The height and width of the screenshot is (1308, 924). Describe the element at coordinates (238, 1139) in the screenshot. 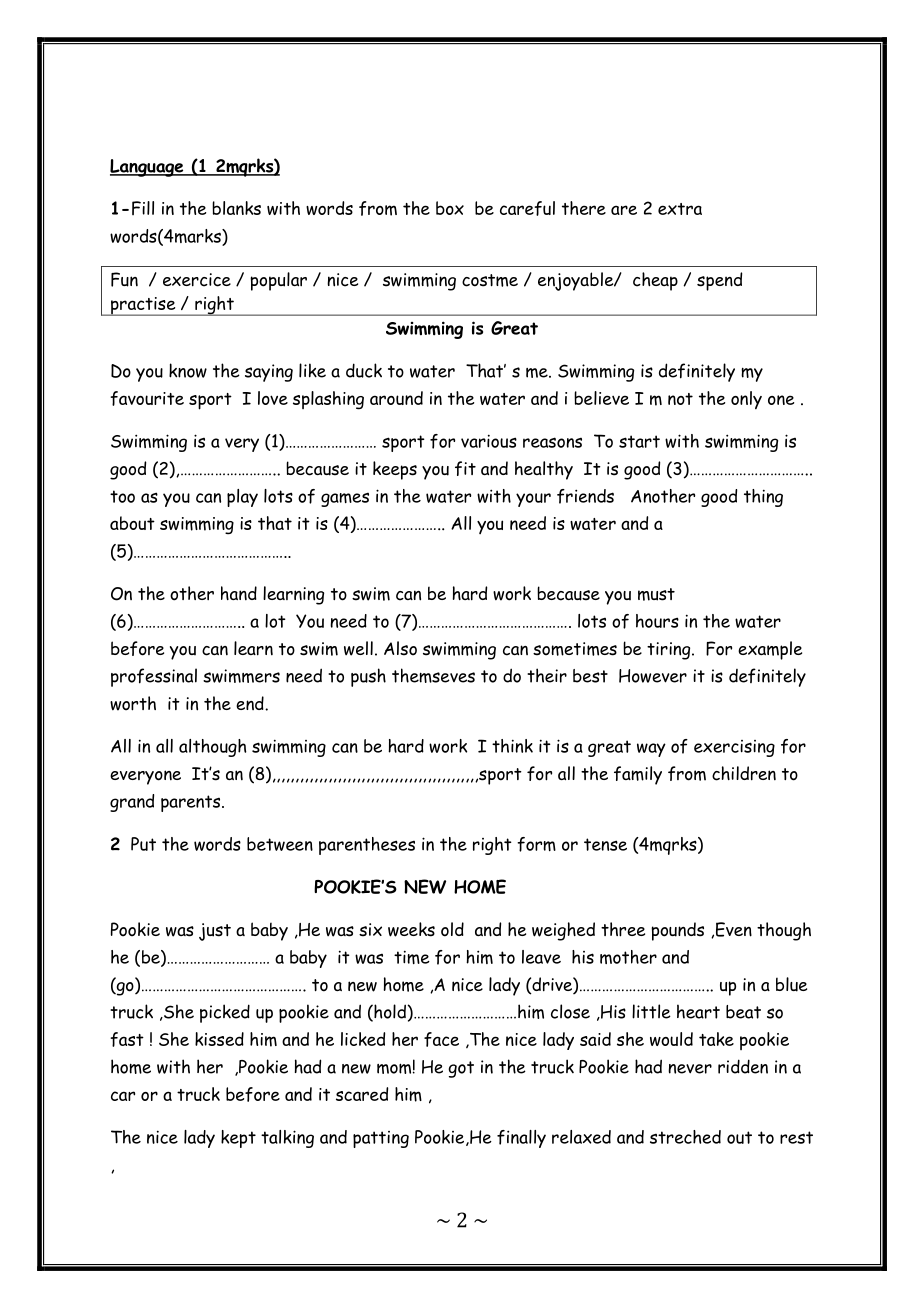

I see `kept` at that location.
